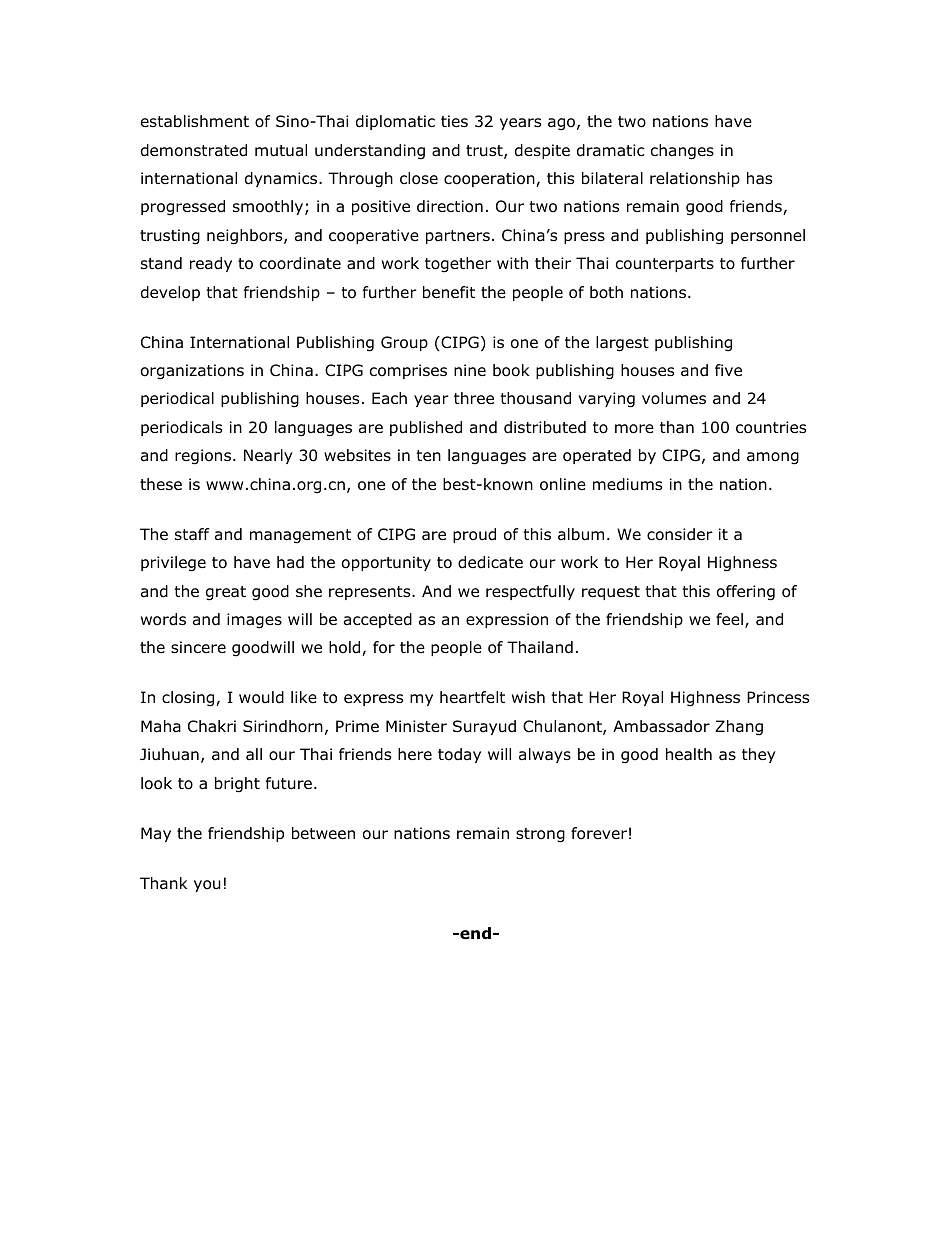 This image has height=1233, width=952. I want to click on ties, so click(454, 121).
